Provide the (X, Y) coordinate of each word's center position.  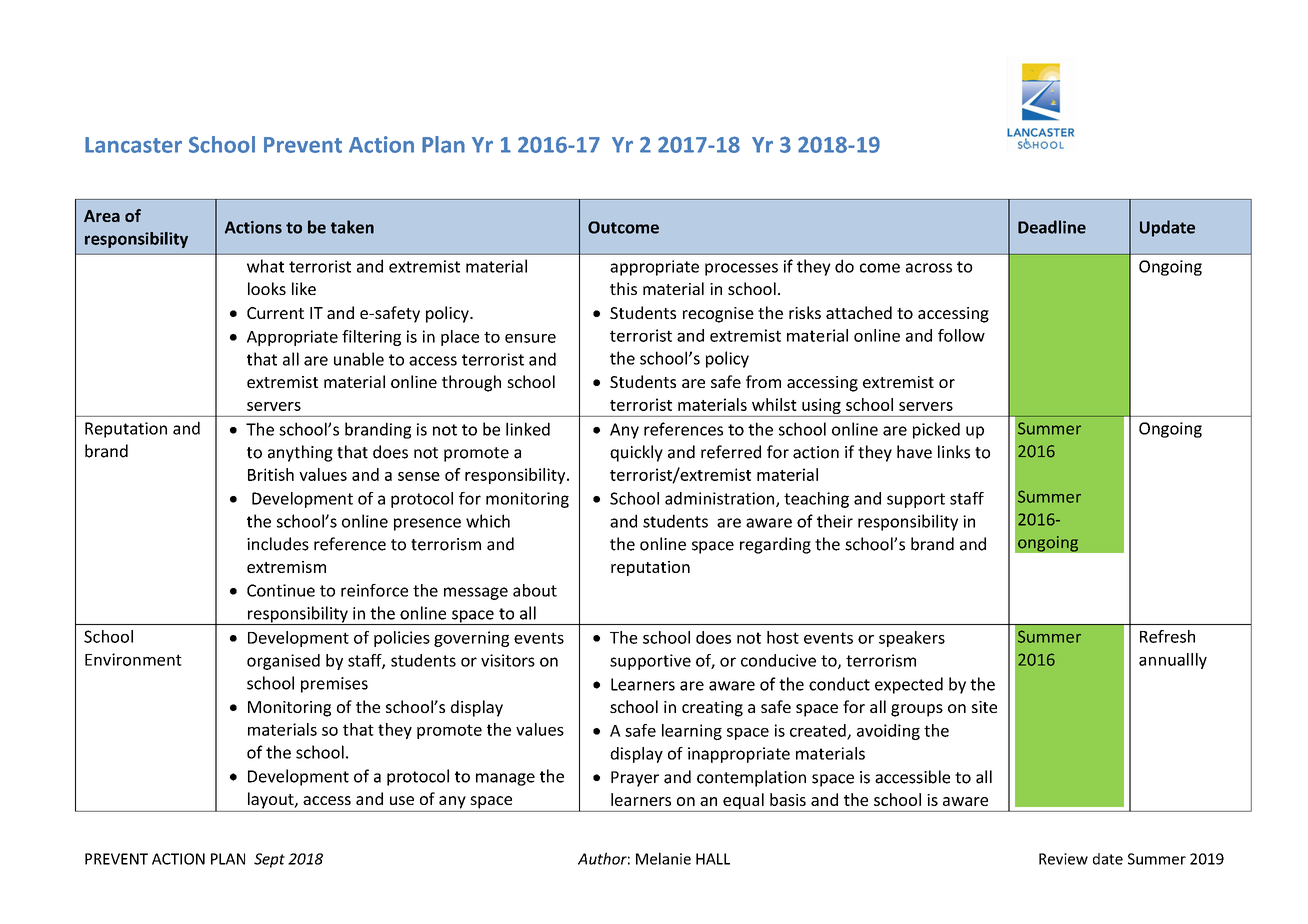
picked (936, 430)
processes (741, 269)
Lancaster (133, 145)
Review (1063, 859)
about (535, 590)
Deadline (1052, 227)
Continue (281, 590)
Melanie (663, 858)
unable (359, 359)
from (763, 381)
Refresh (1167, 636)
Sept (269, 860)
